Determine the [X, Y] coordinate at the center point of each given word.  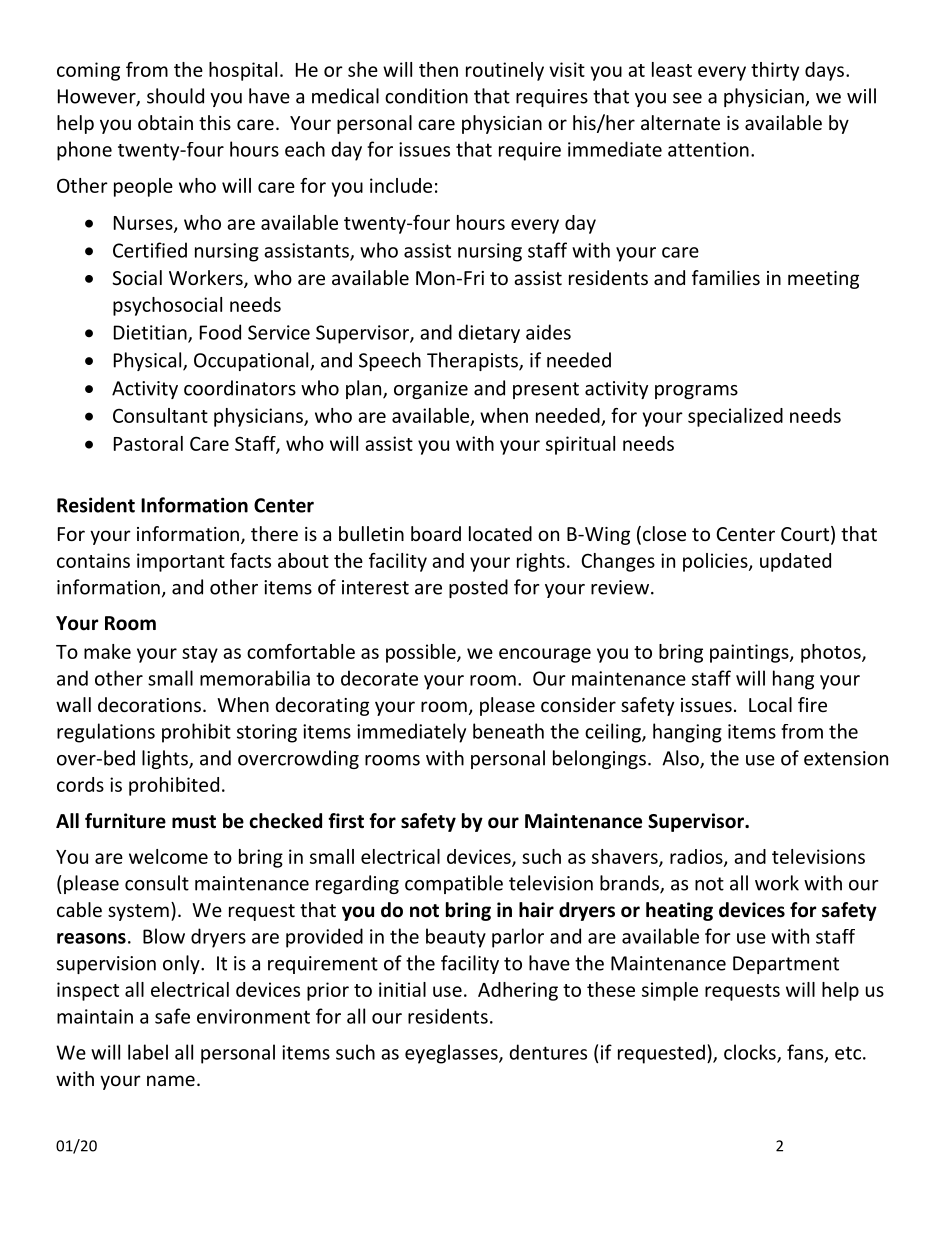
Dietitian [151, 333]
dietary [489, 333]
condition [426, 96]
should [175, 96]
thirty [775, 71]
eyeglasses [452, 1054]
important [181, 562]
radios [697, 857]
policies [716, 562]
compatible [454, 884]
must [194, 822]
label [148, 1052]
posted [478, 588]
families [726, 277]
